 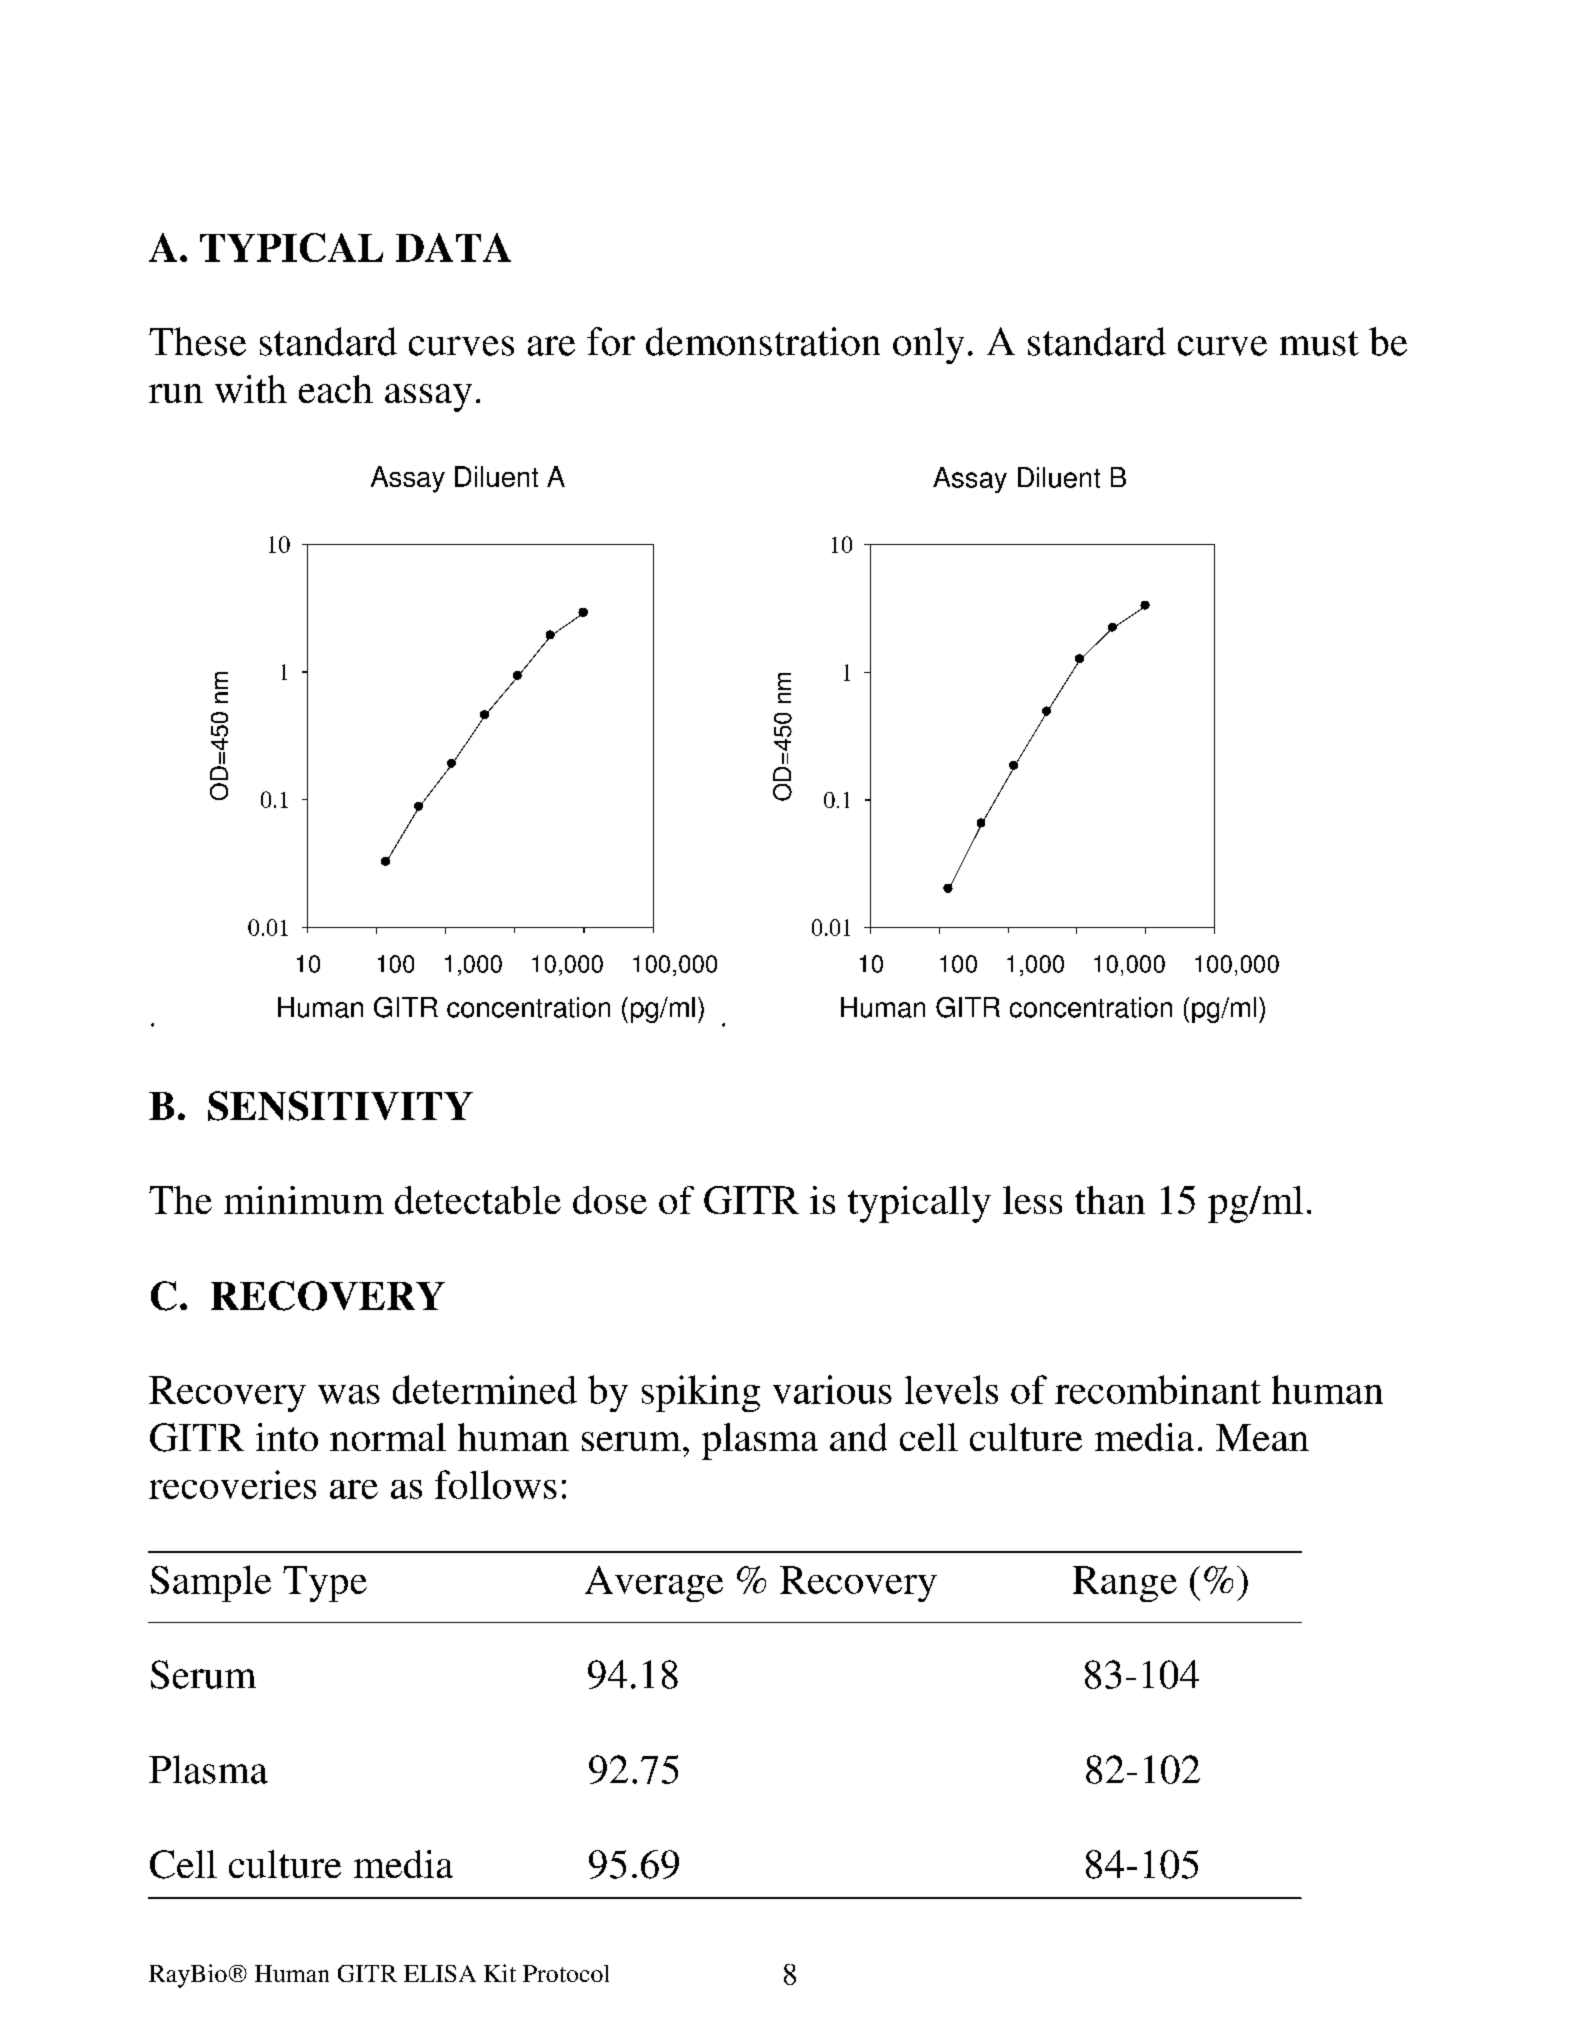 What do you see at coordinates (763, 341) in the screenshot?
I see `demonstration` at bounding box center [763, 341].
